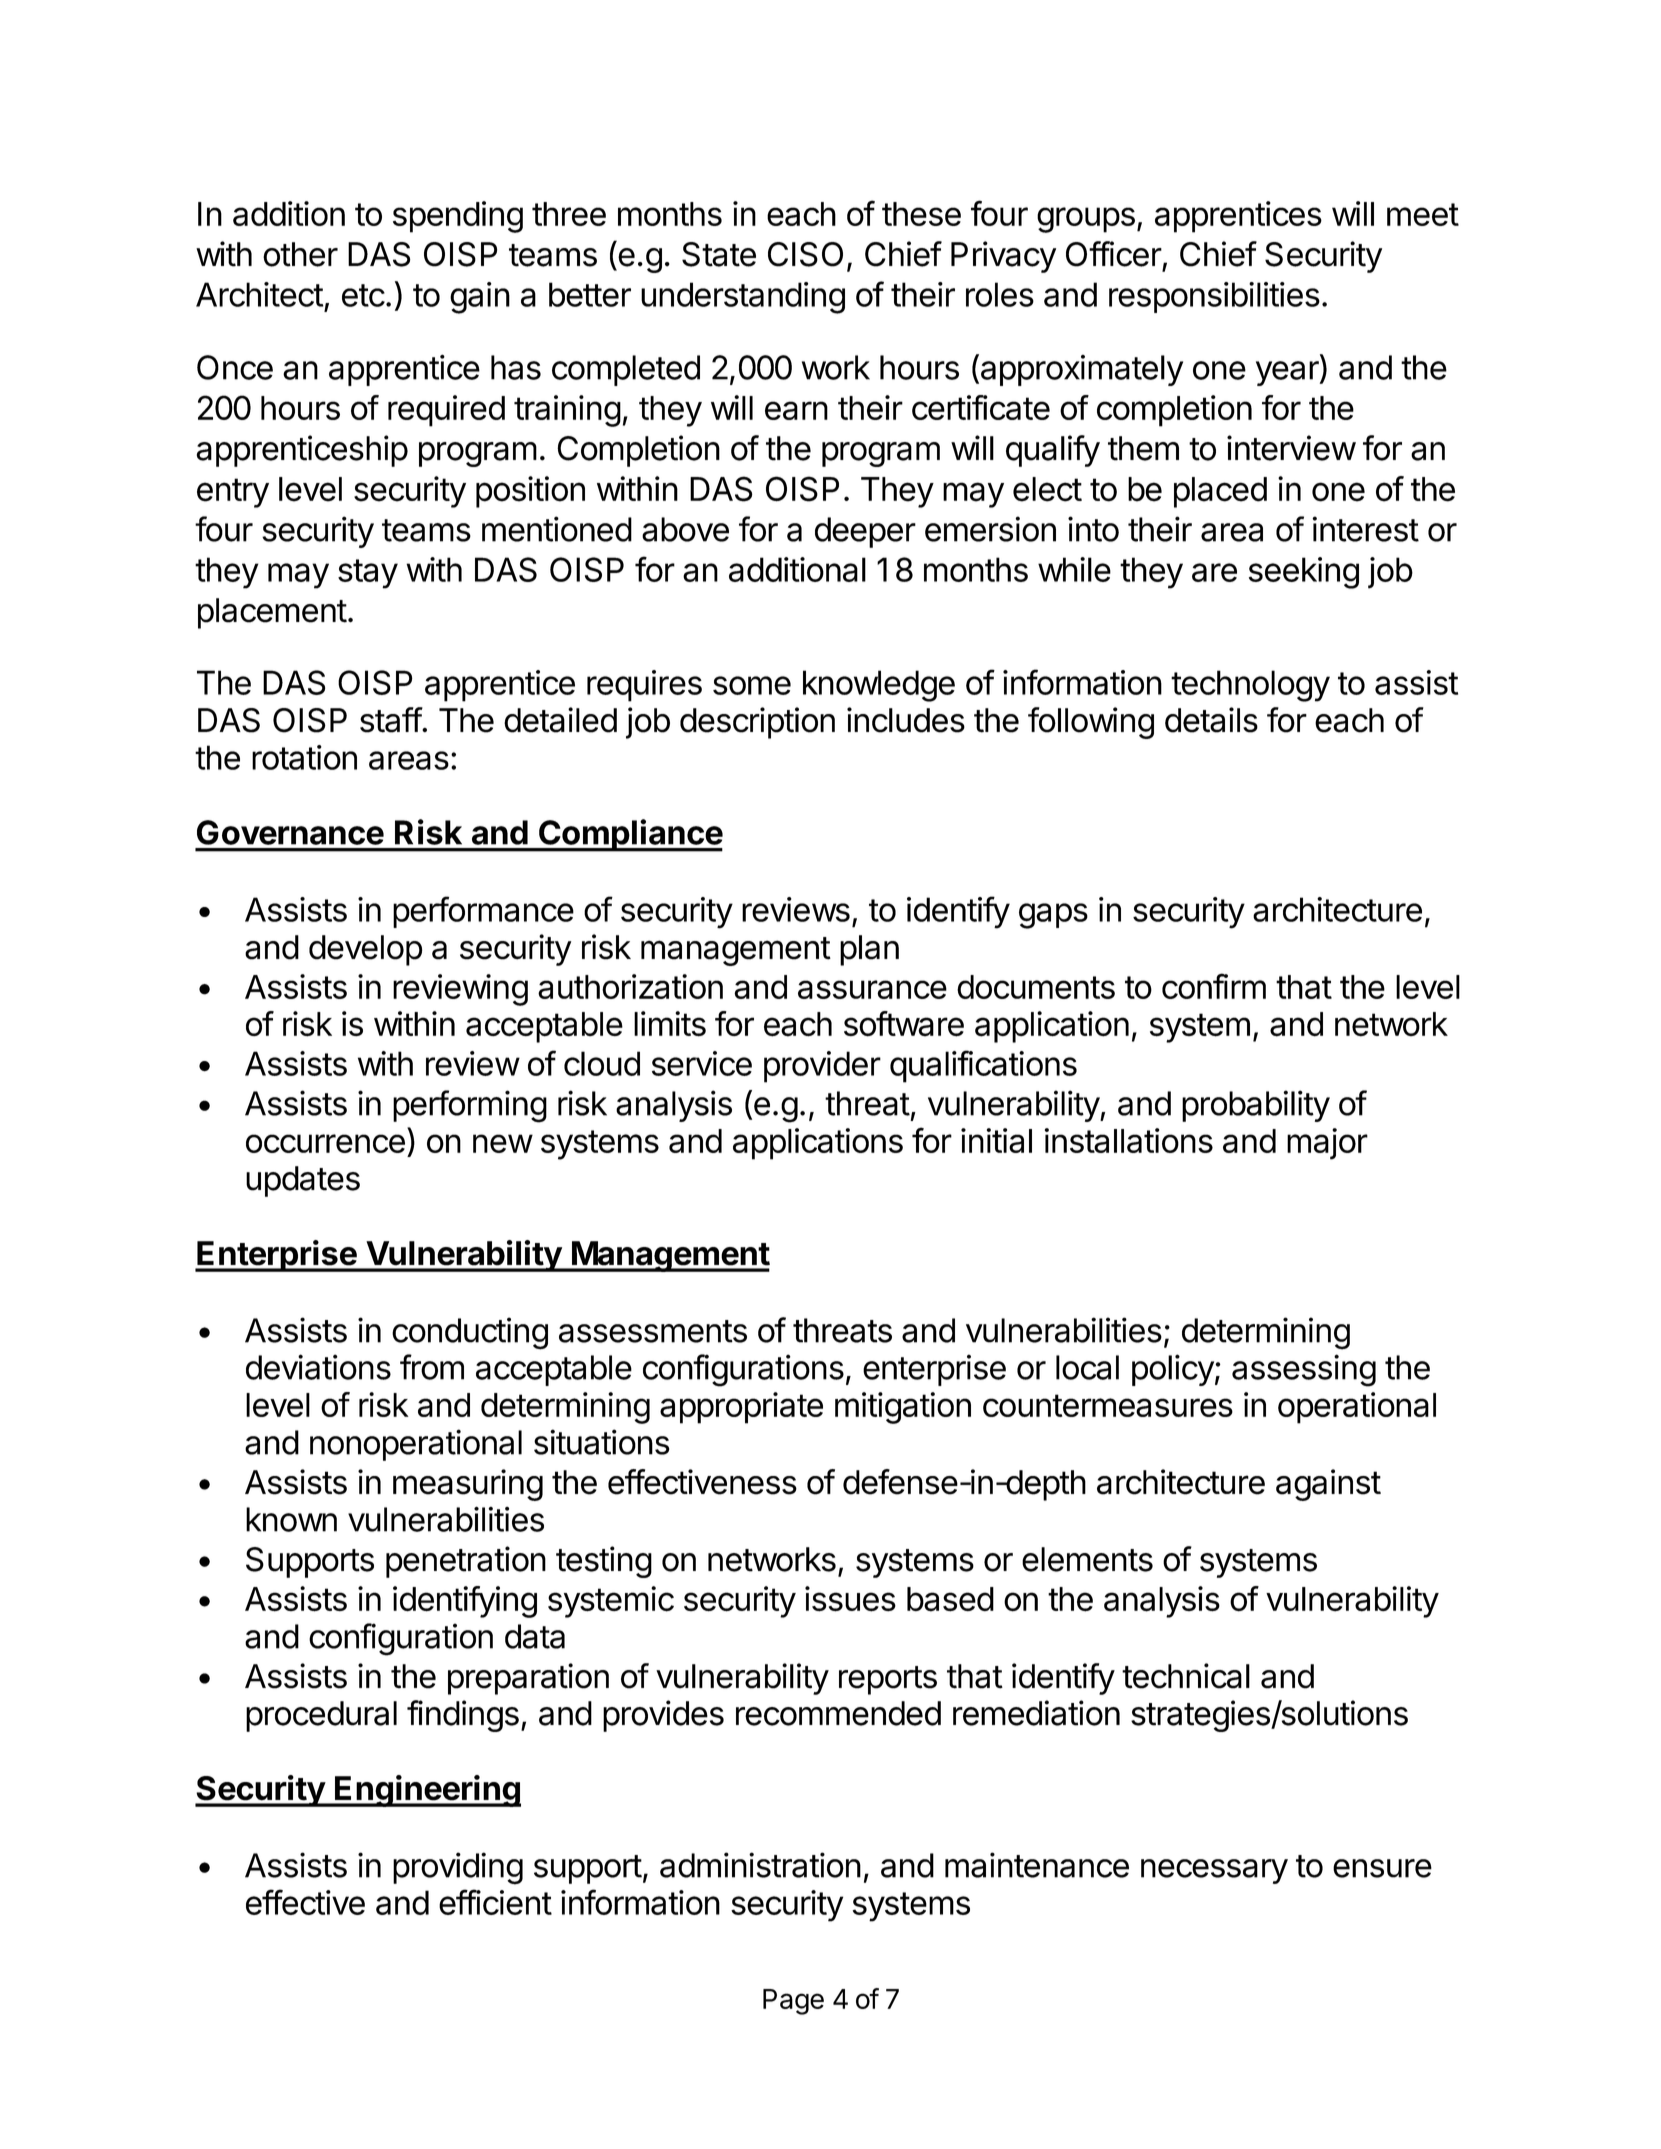 The image size is (1661, 2149). I want to click on issues, so click(850, 1599).
